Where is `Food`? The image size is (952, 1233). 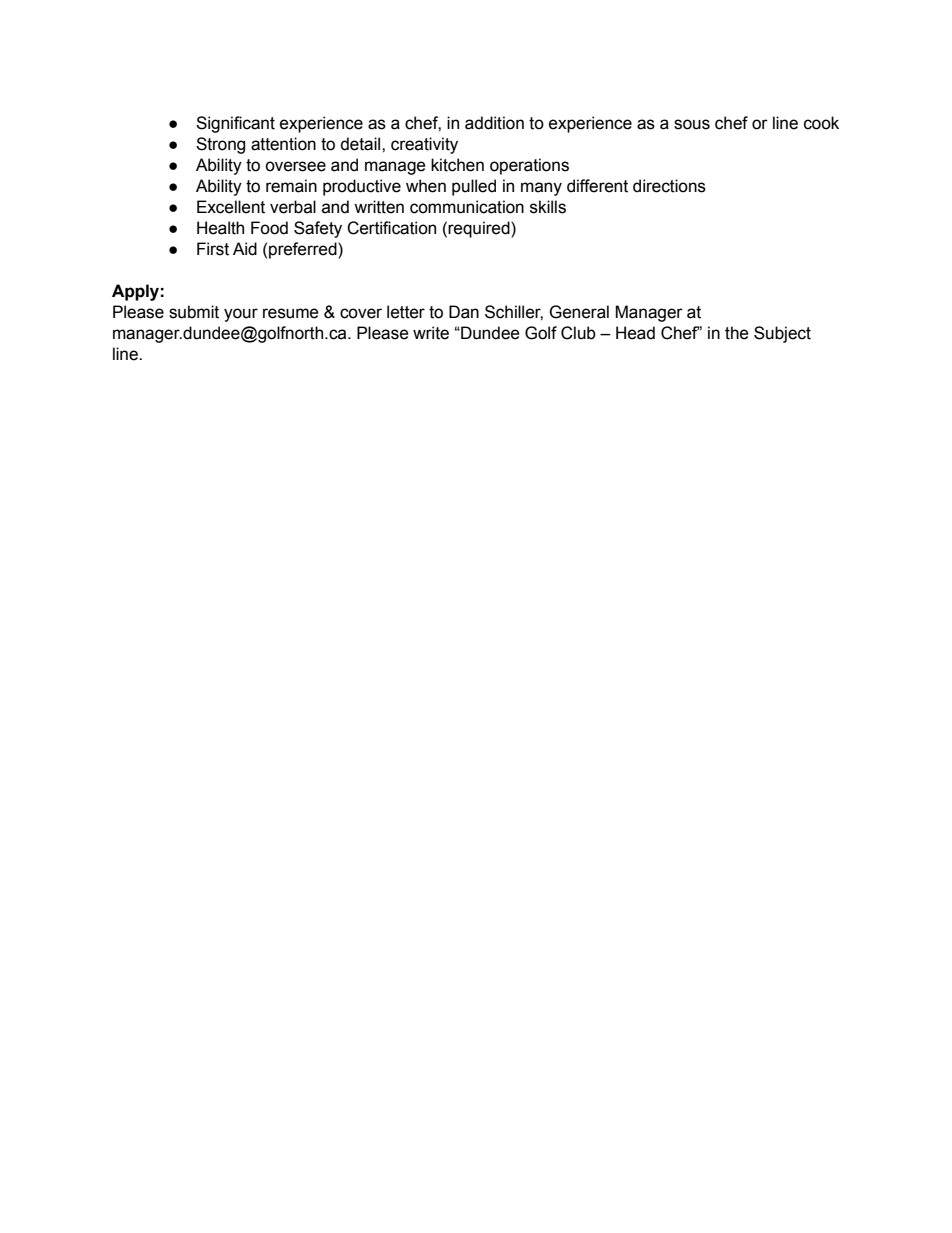
Food is located at coordinates (269, 228).
